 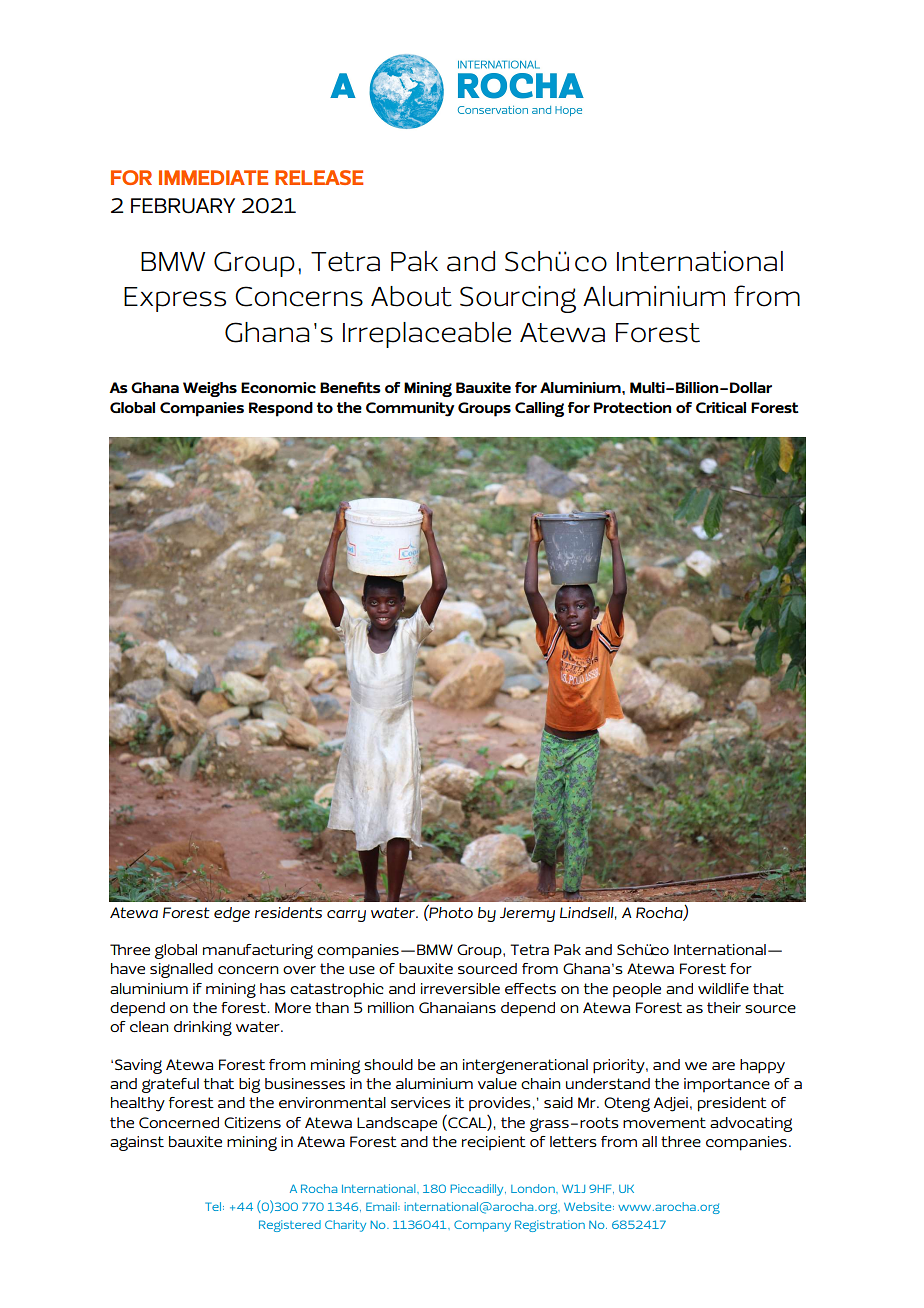 I want to click on wildlife, so click(x=723, y=988).
